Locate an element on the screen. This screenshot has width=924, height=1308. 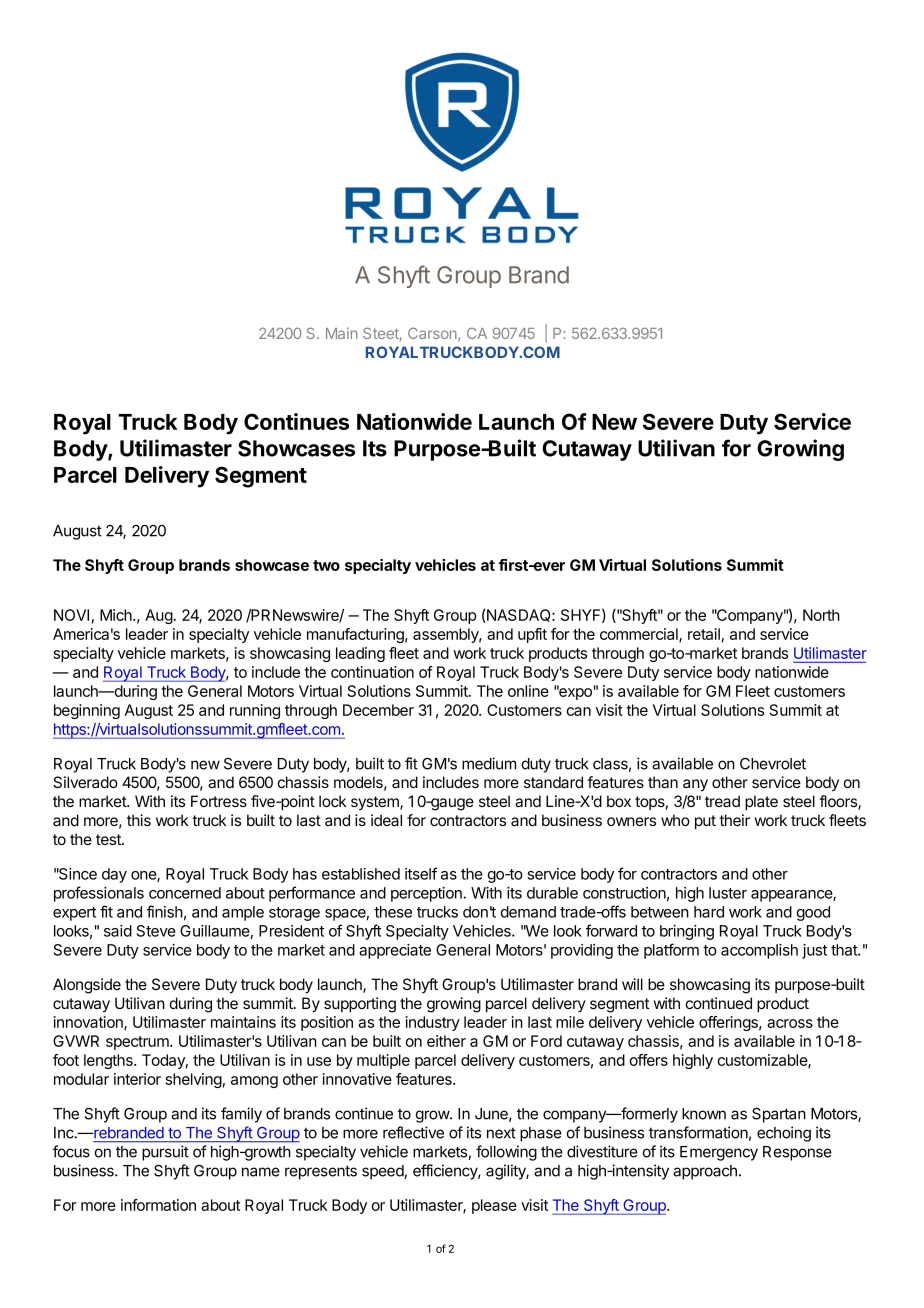
across is located at coordinates (790, 1023).
